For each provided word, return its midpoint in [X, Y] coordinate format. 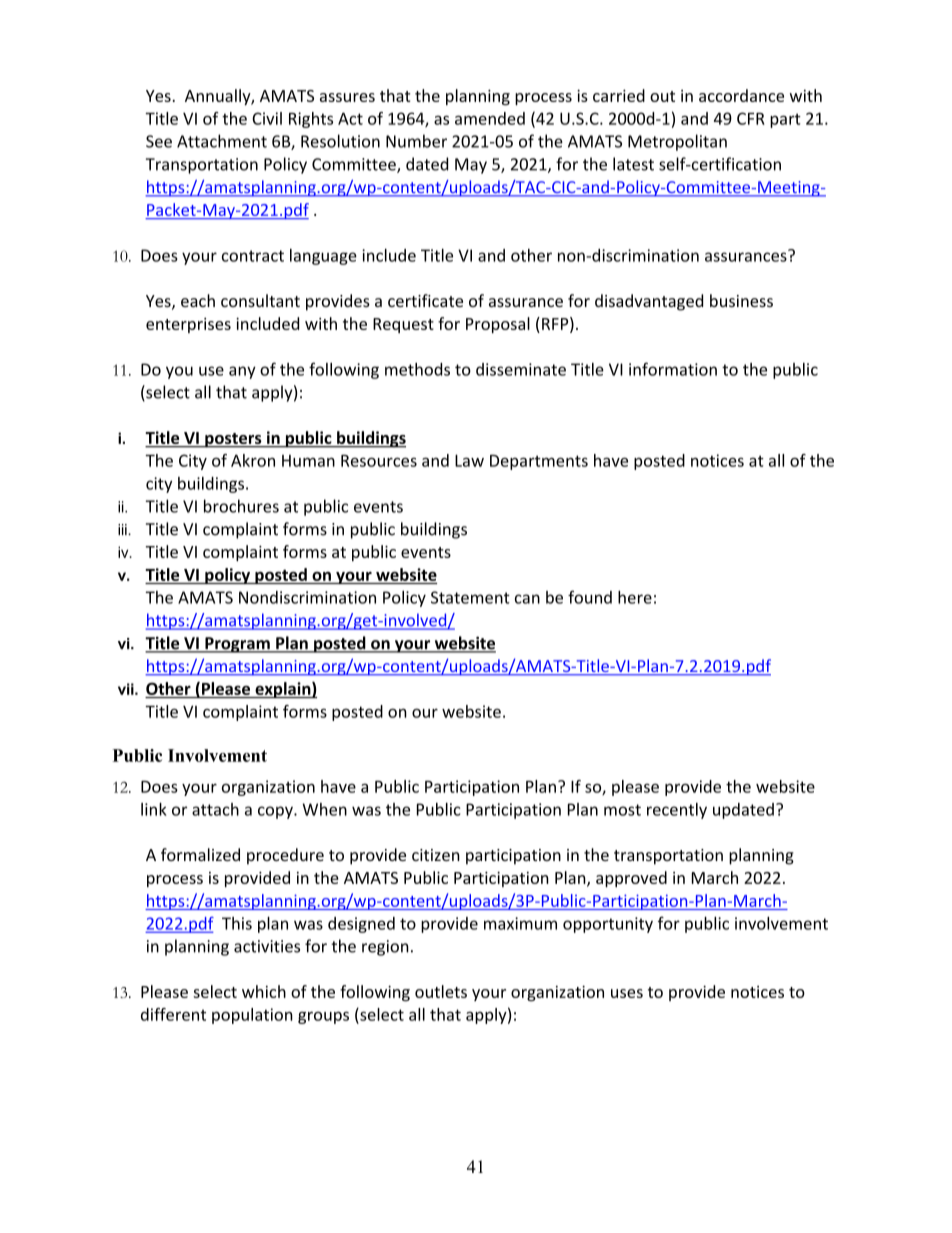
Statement [470, 597]
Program [237, 645]
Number [416, 141]
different [173, 1014]
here [635, 597]
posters [233, 440]
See [159, 141]
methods [417, 369]
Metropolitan [677, 142]
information [673, 369]
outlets [441, 991]
